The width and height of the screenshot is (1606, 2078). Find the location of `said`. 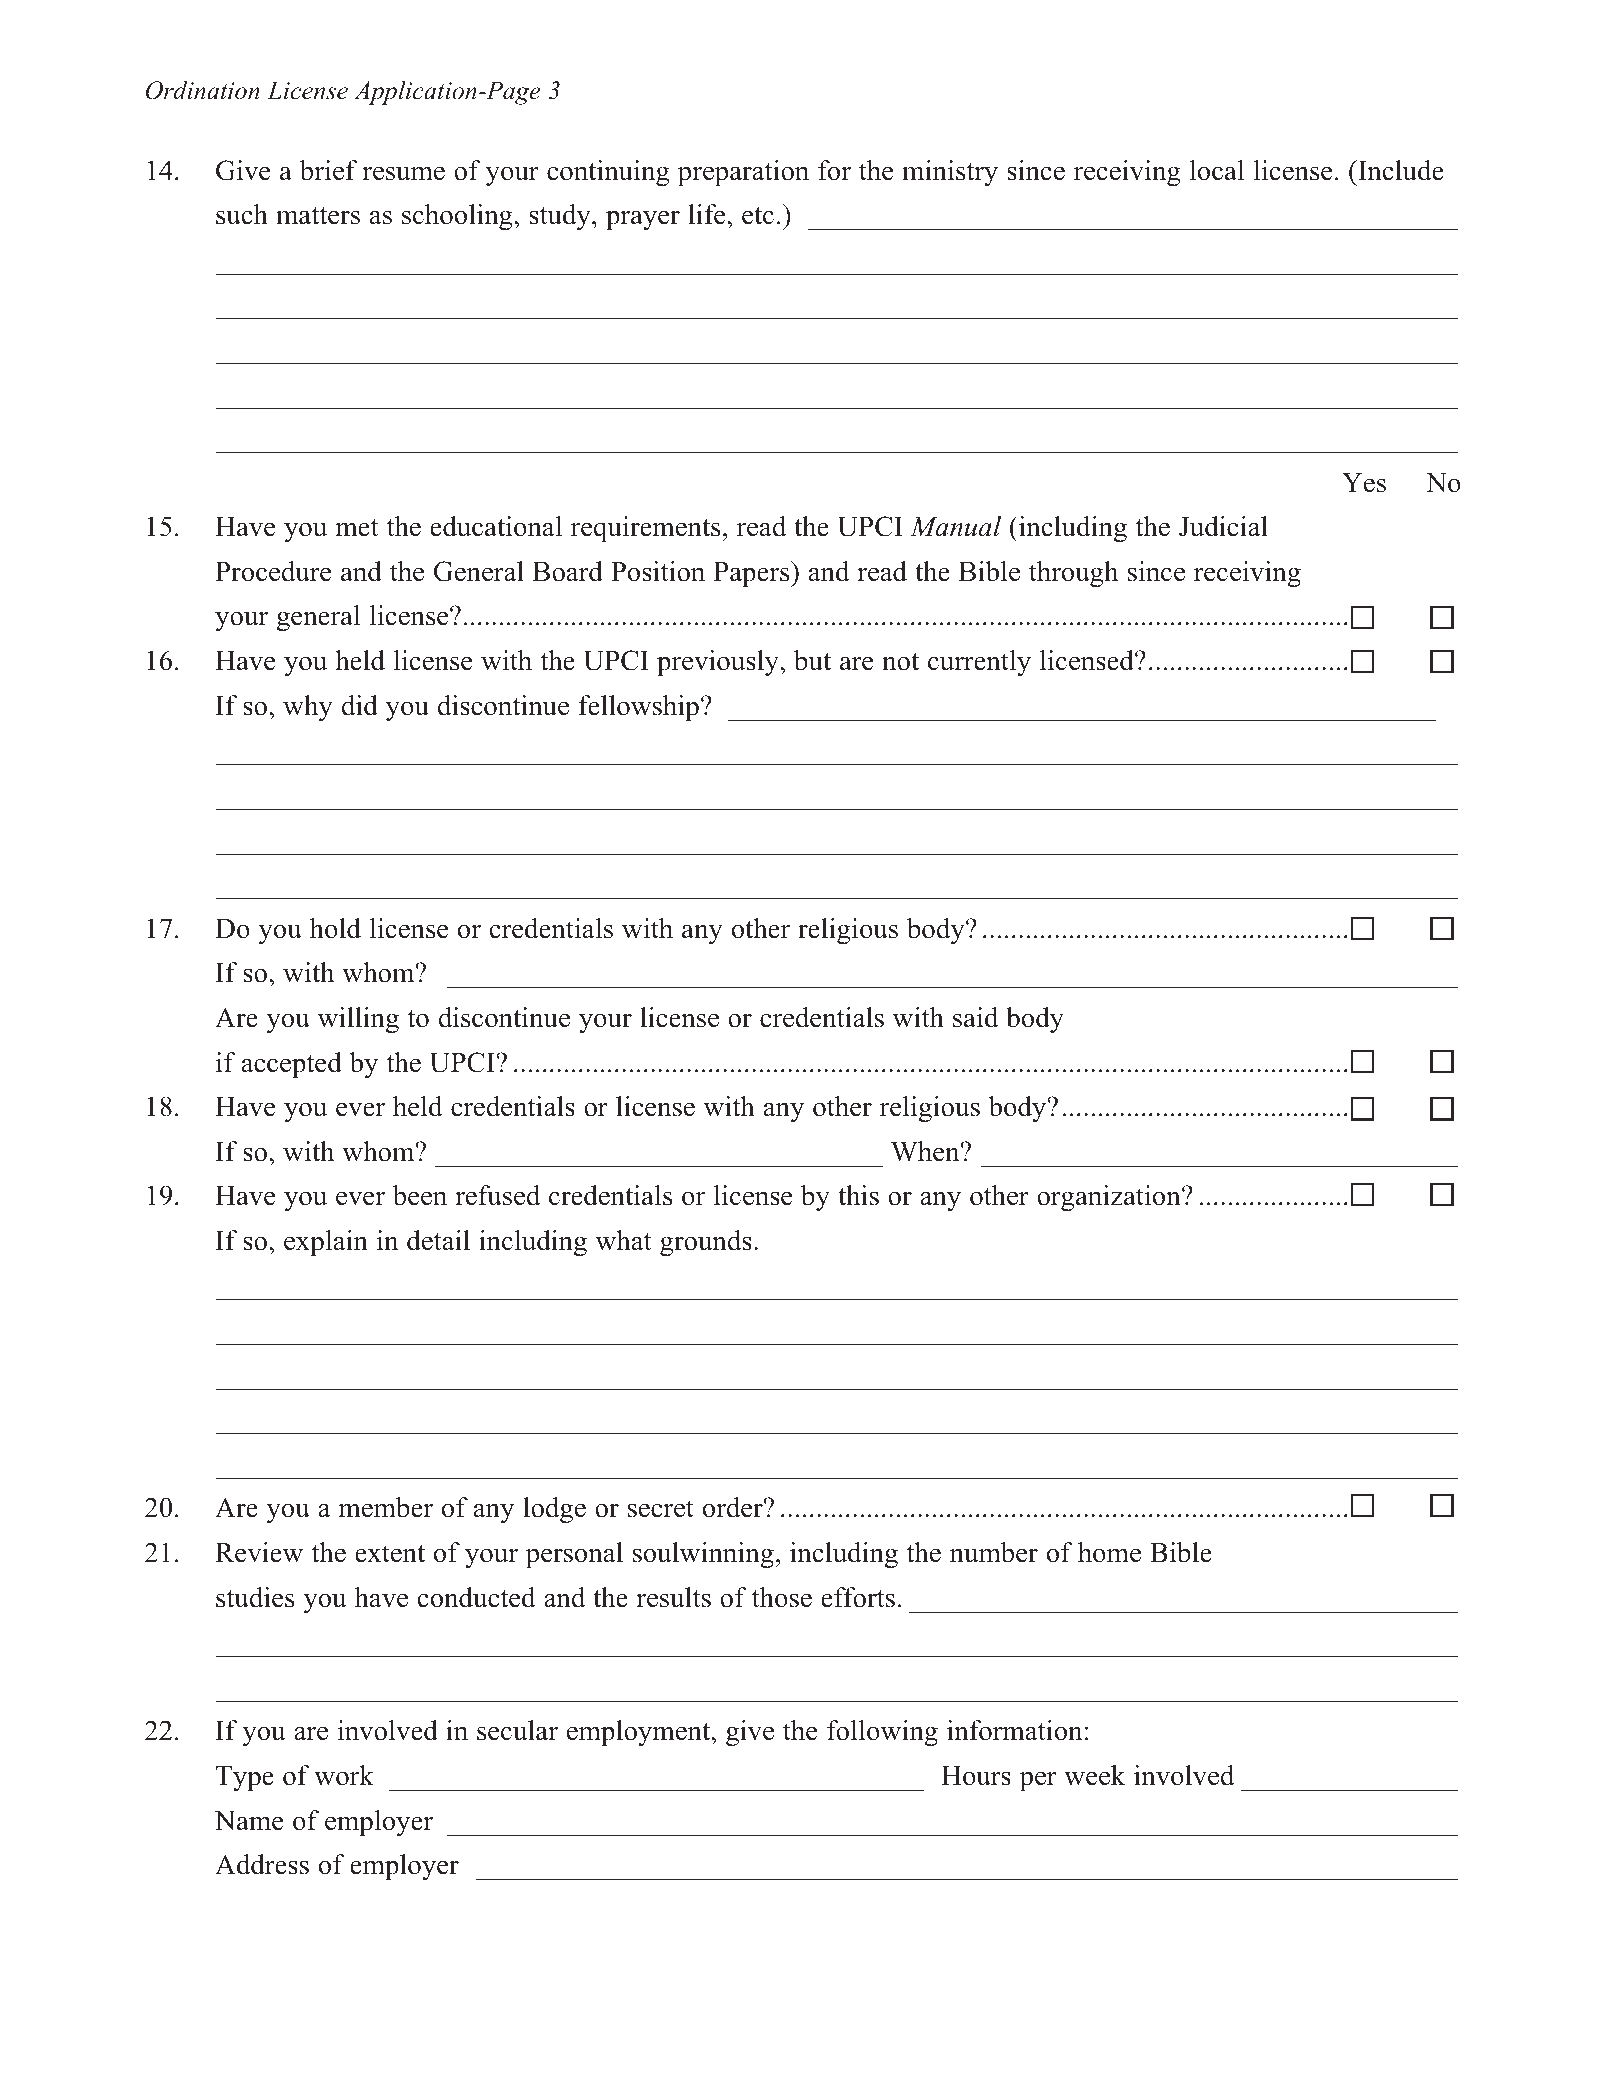

said is located at coordinates (976, 1017).
